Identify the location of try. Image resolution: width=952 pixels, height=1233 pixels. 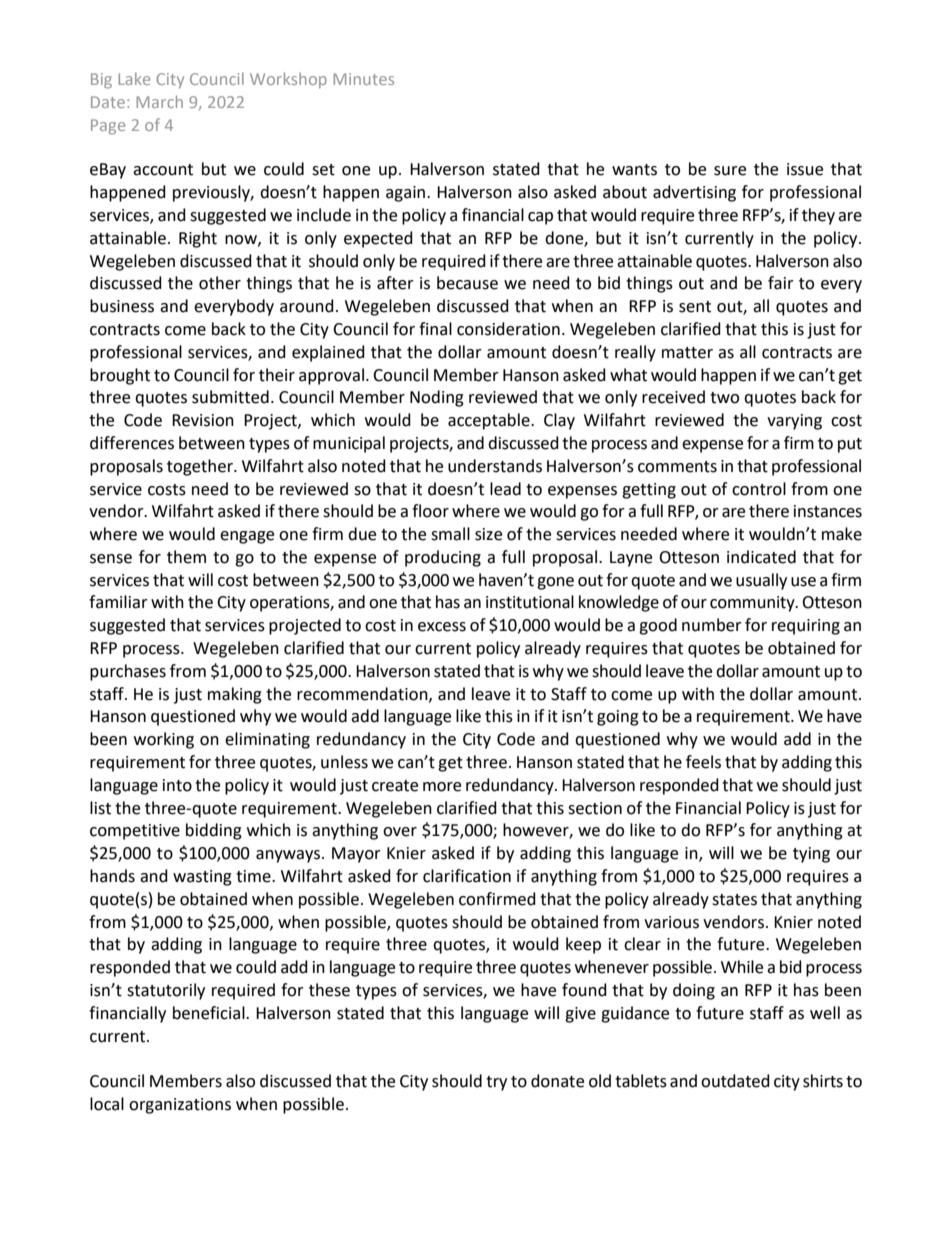
(496, 1083).
